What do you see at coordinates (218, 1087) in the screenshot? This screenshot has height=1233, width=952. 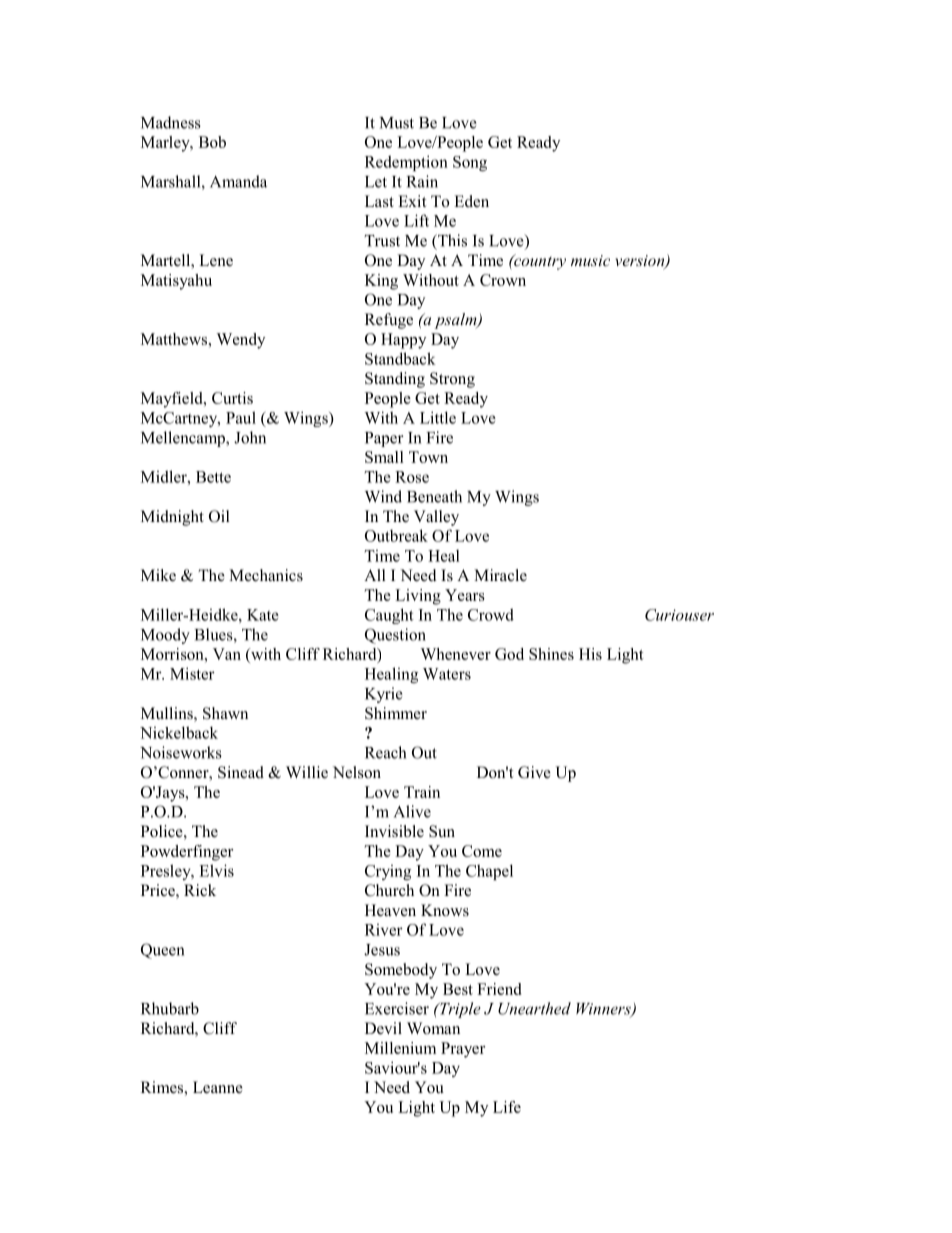 I see `Leanne` at bounding box center [218, 1087].
